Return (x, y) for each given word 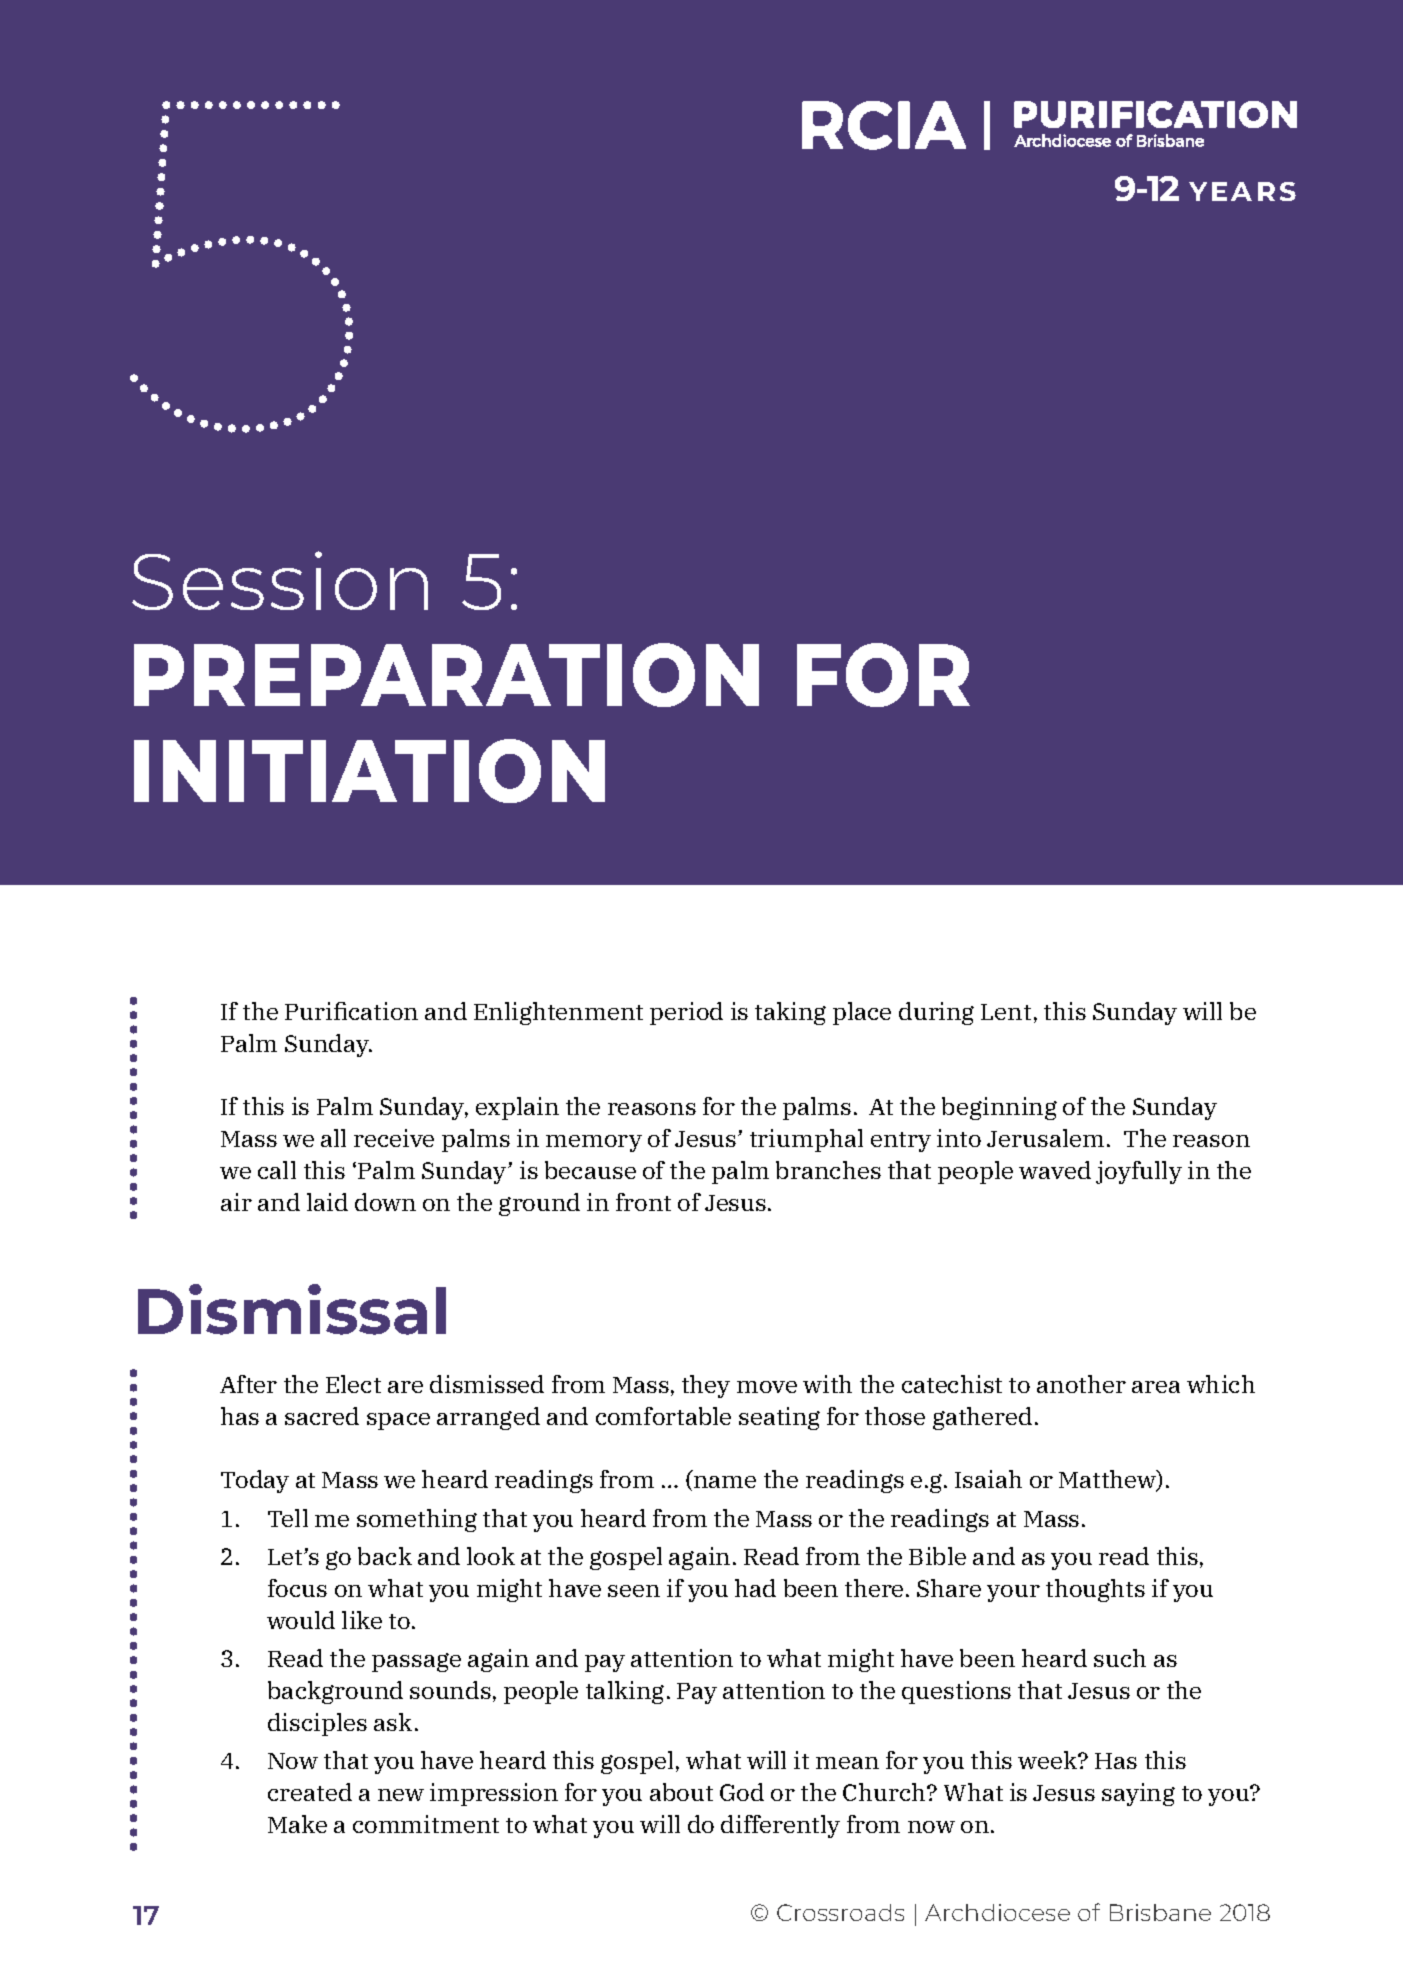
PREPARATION (446, 675)
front (643, 1202)
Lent (1006, 1012)
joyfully (1139, 1172)
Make (297, 1824)
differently (780, 1826)
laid (327, 1202)
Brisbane (1160, 1912)
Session (280, 580)
